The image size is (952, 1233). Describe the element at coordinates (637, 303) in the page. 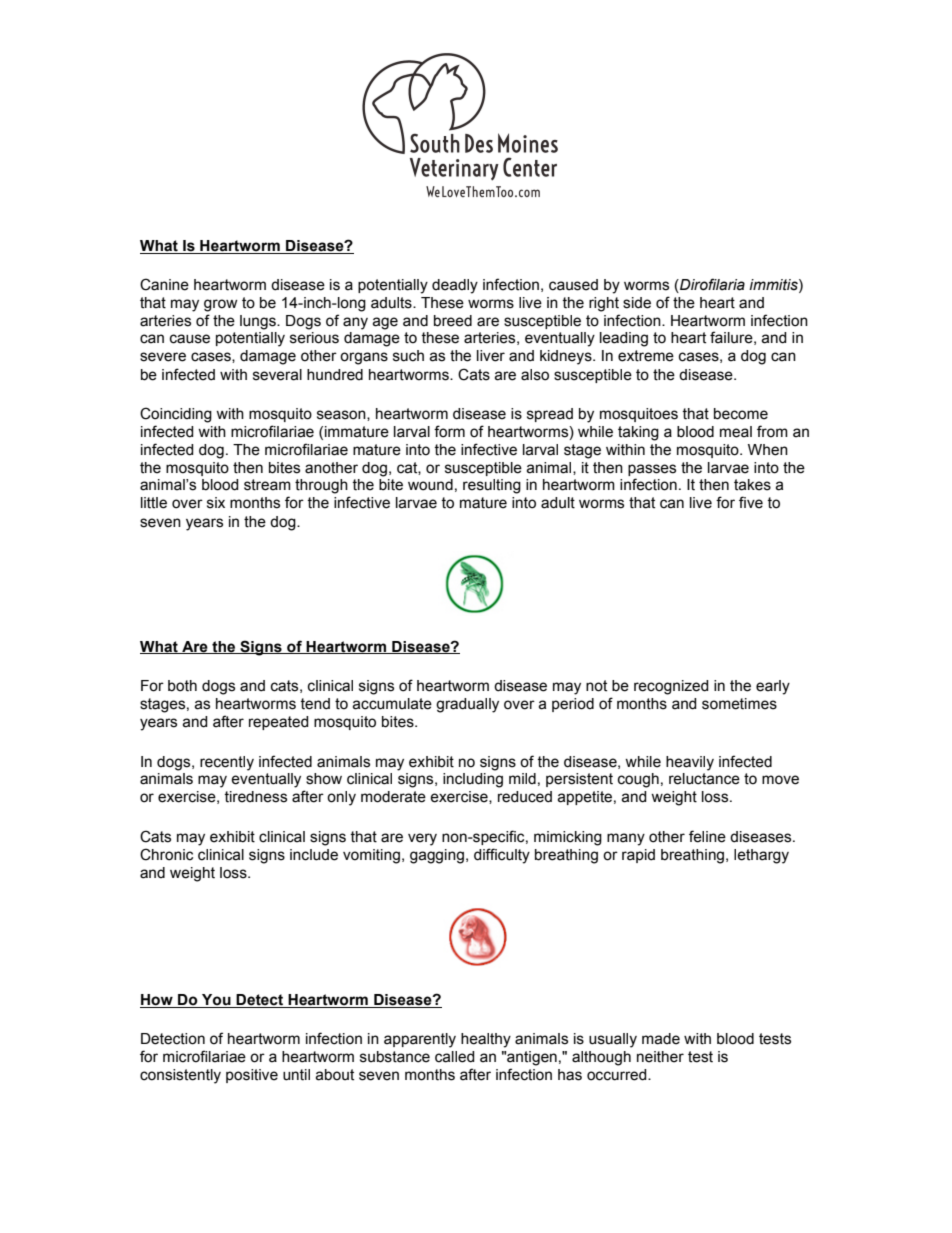

I see `side` at that location.
